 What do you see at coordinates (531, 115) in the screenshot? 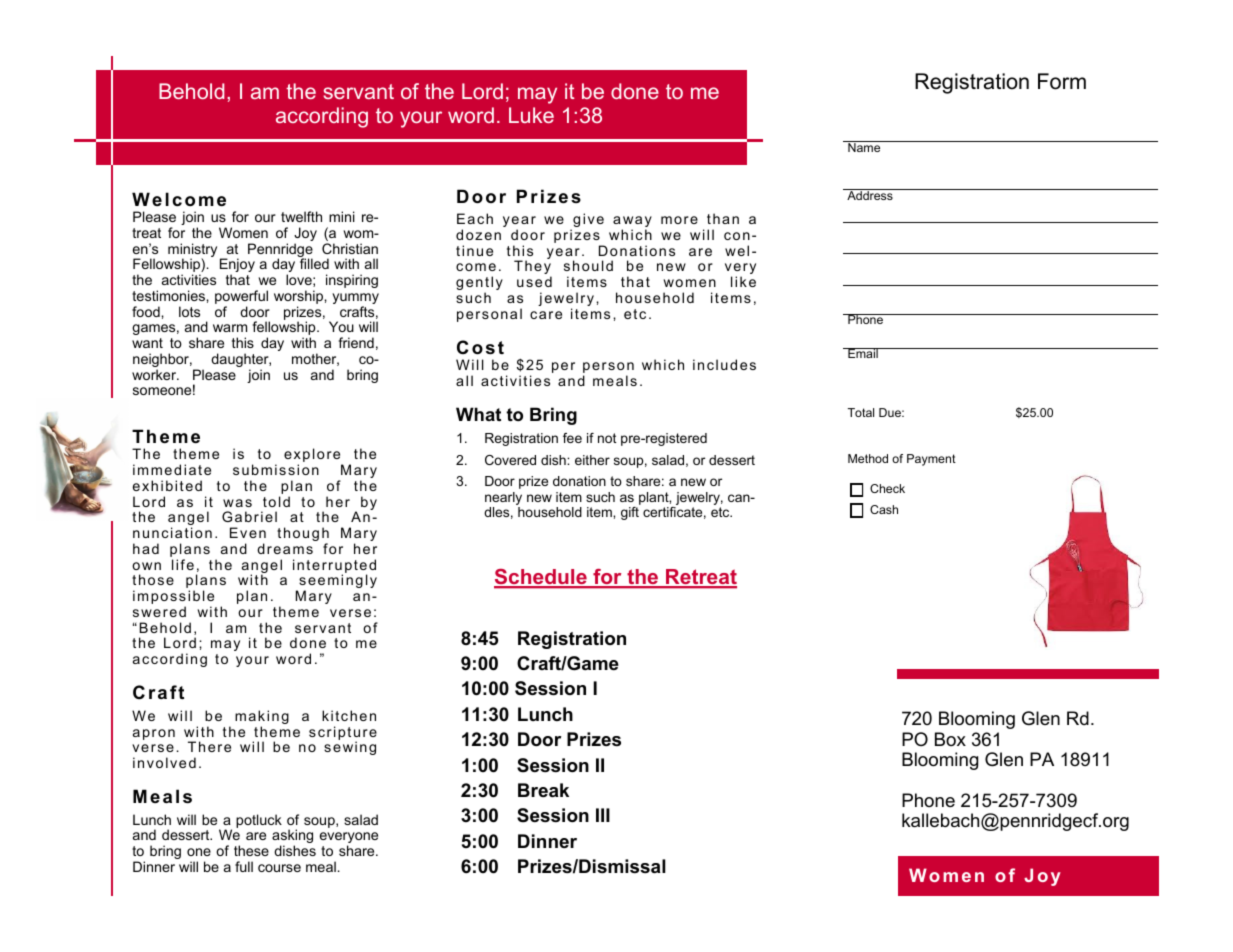
I see `Luke` at bounding box center [531, 115].
